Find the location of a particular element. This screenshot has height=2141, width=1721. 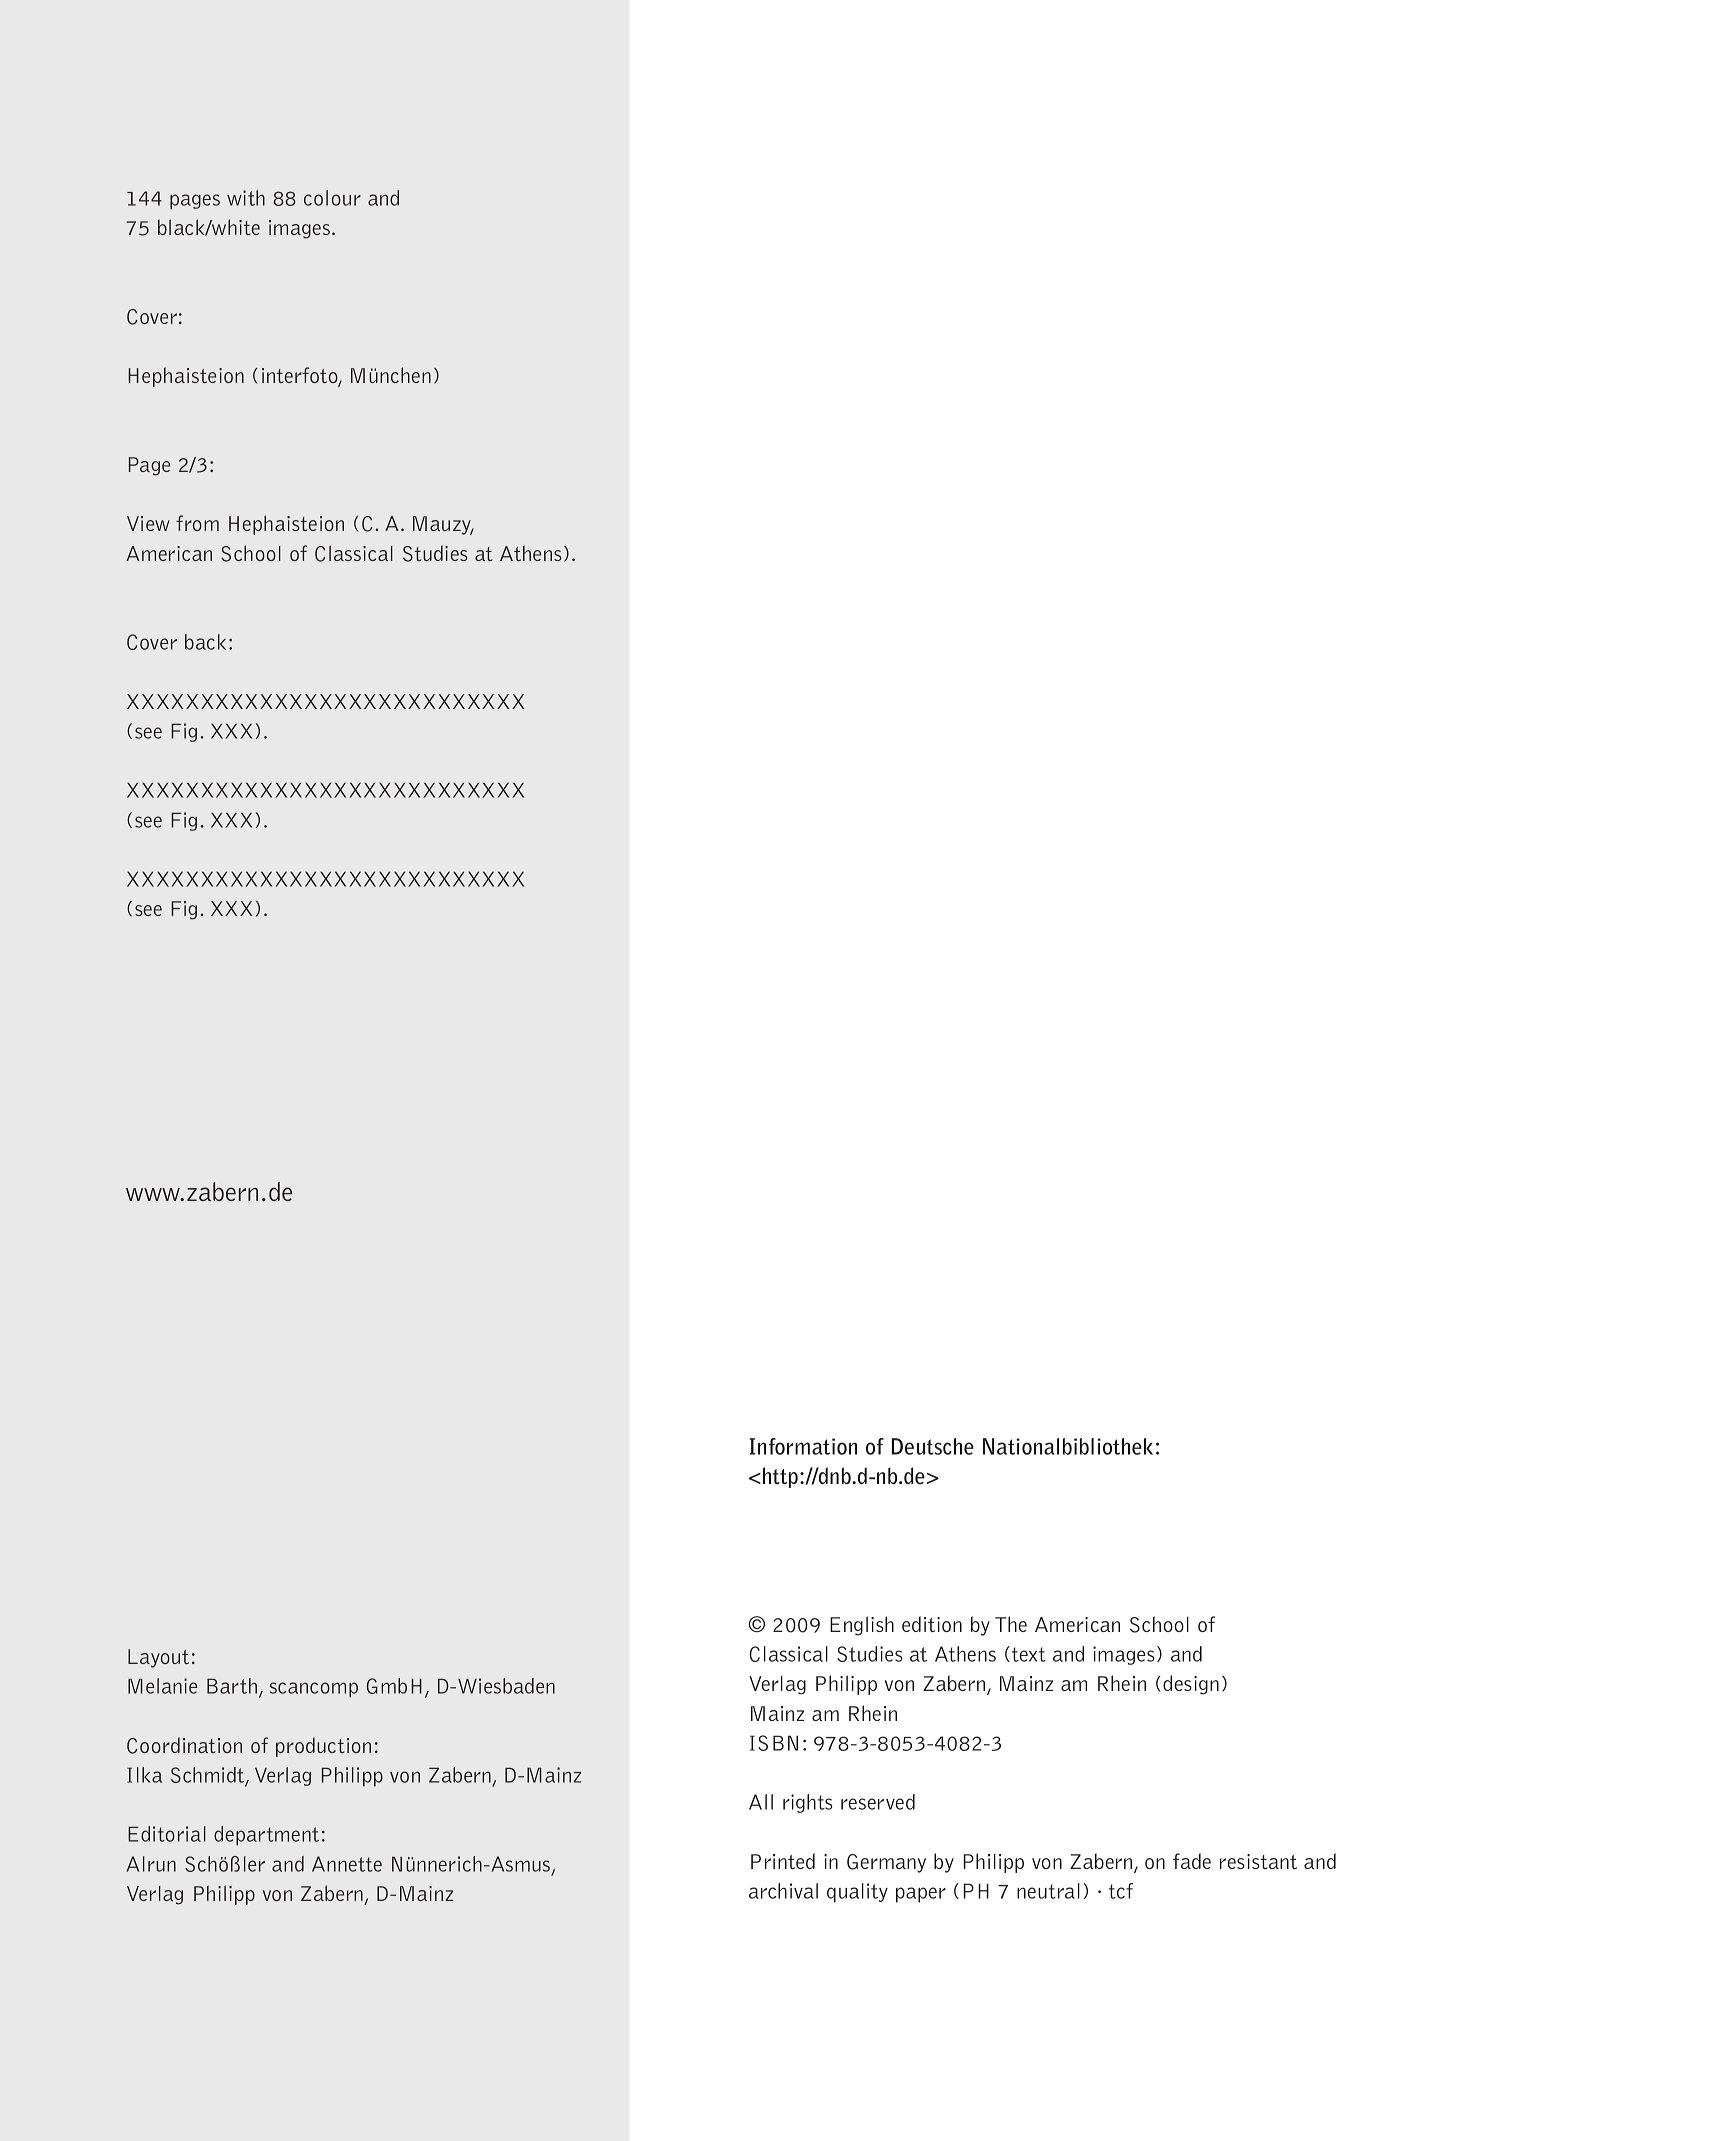

from is located at coordinates (197, 523).
